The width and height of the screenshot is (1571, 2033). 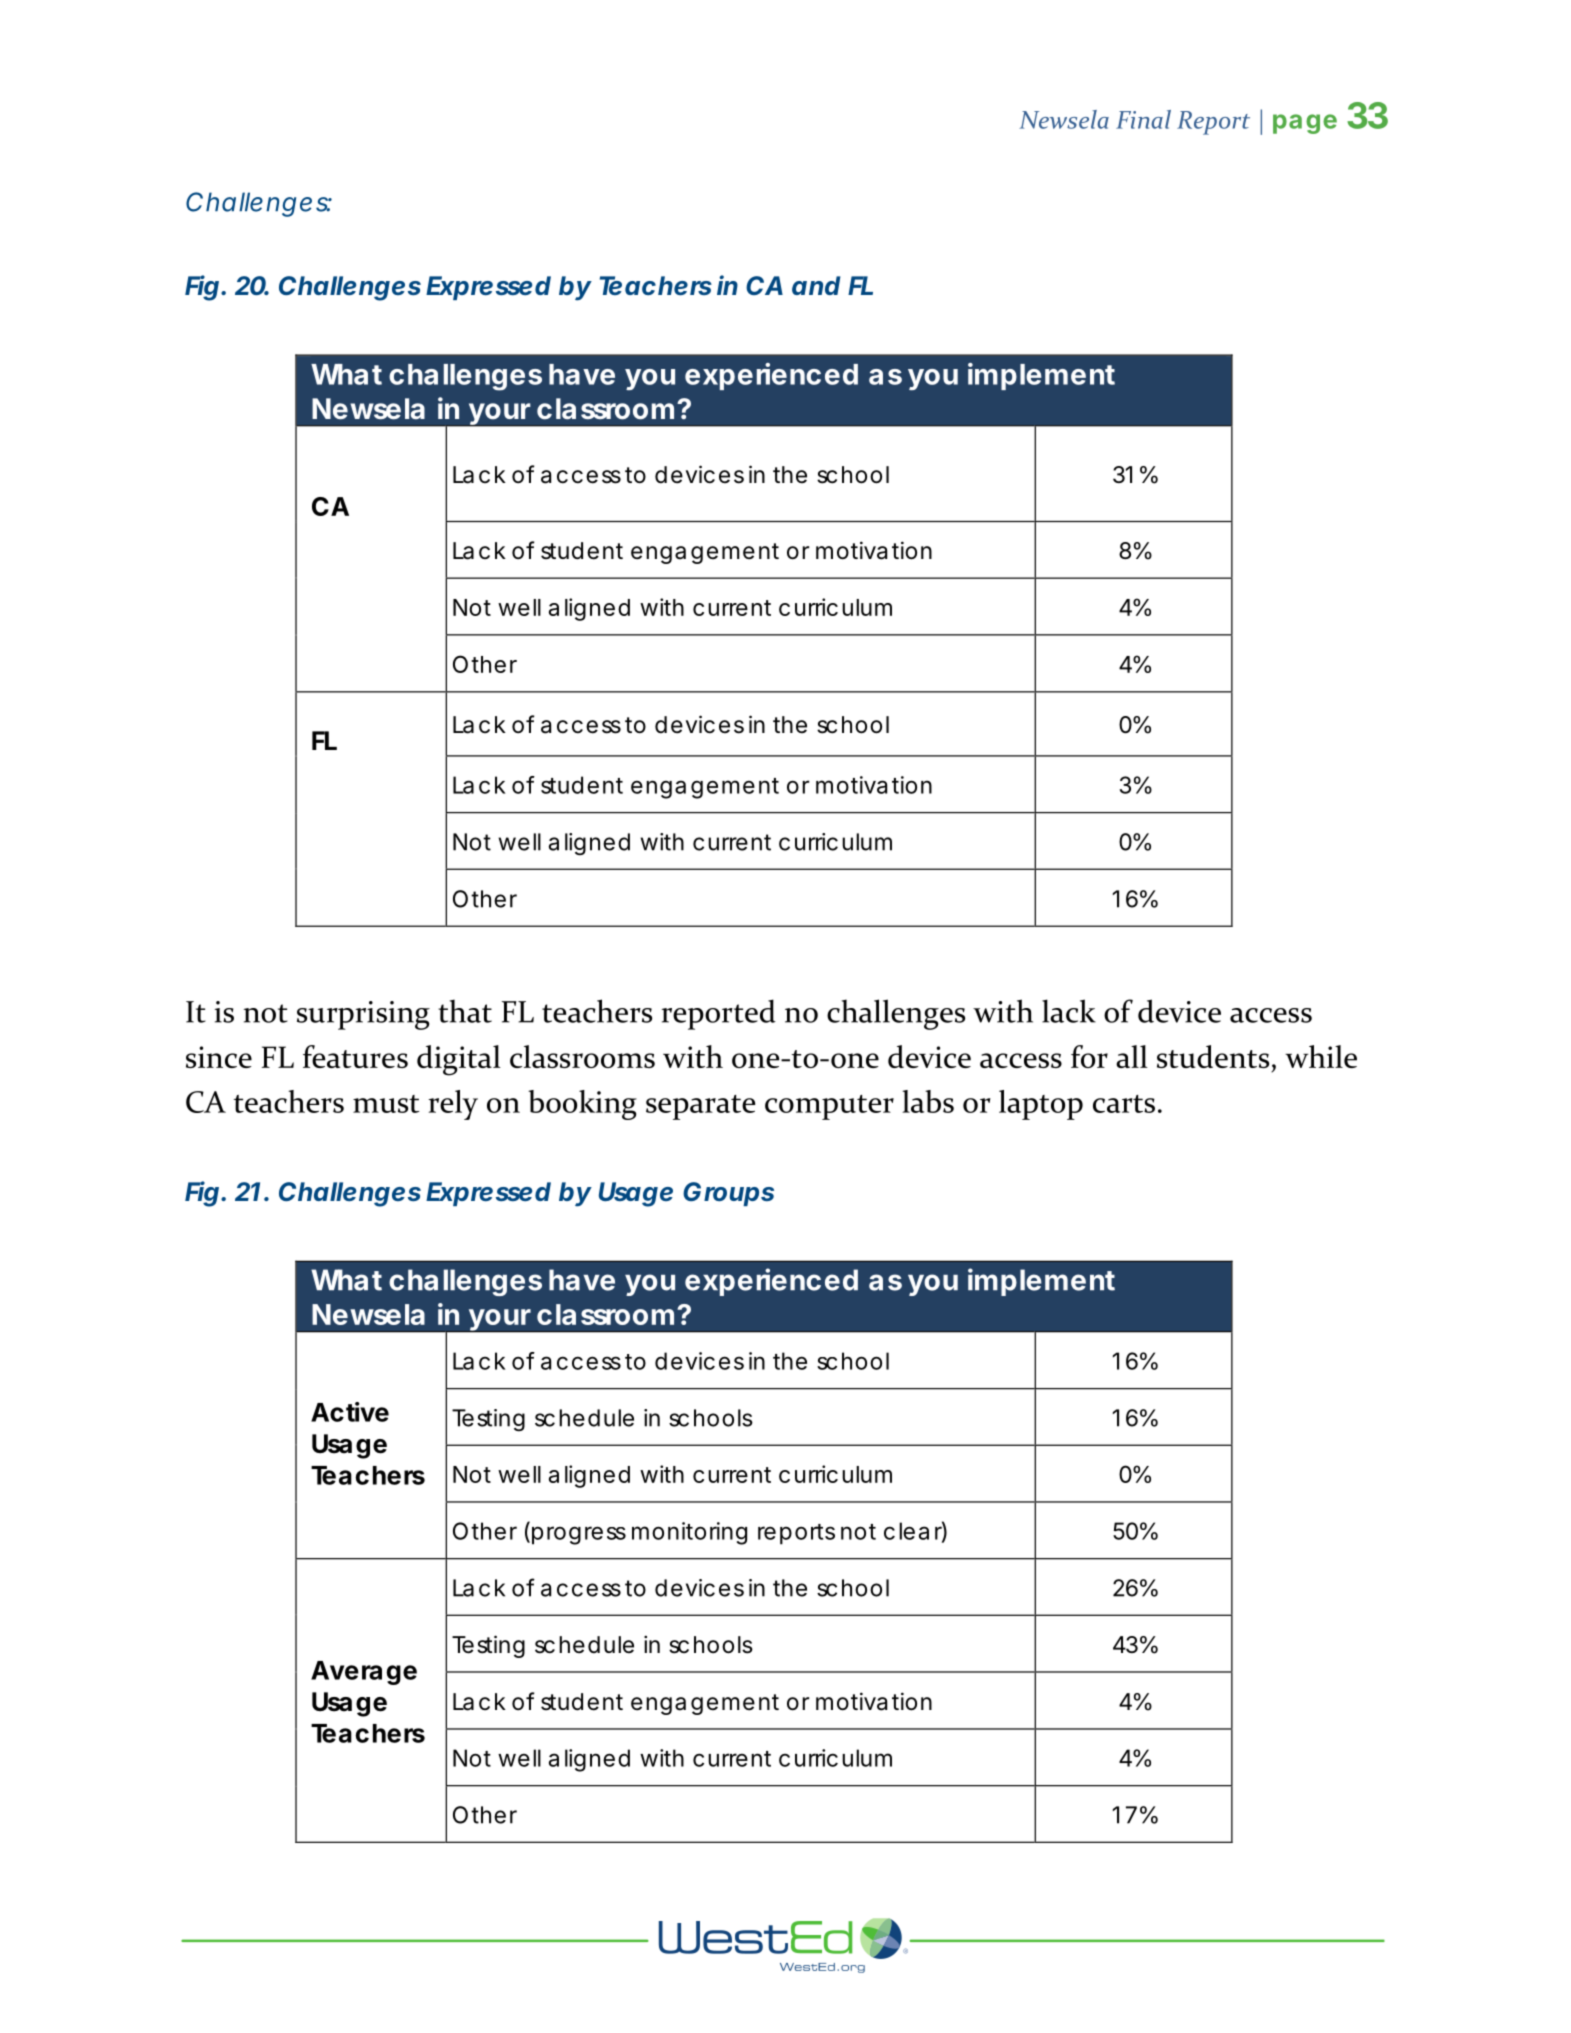 What do you see at coordinates (364, 1673) in the screenshot?
I see `Average` at bounding box center [364, 1673].
